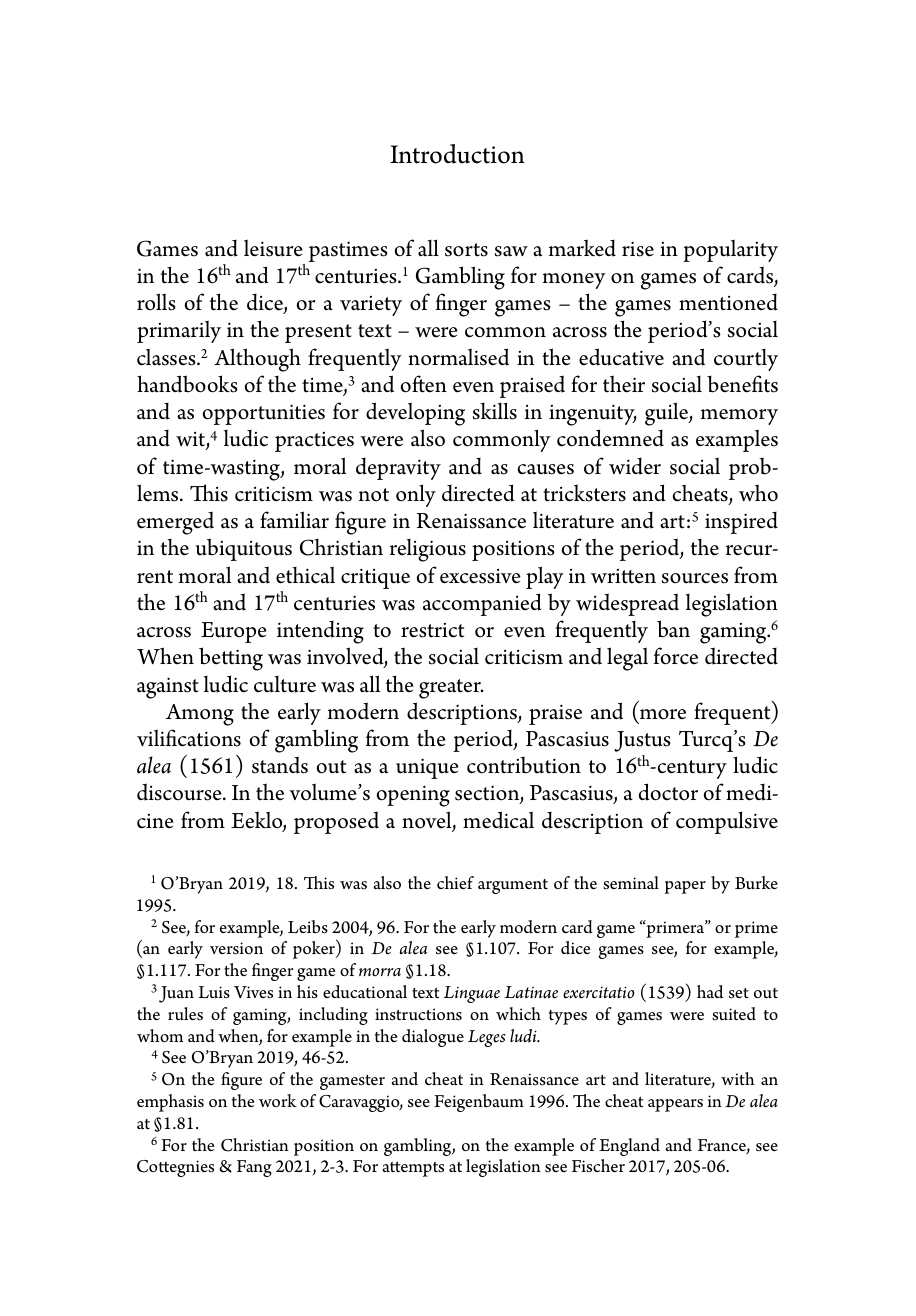 The width and height of the image is (916, 1316). I want to click on rise, so click(638, 249).
